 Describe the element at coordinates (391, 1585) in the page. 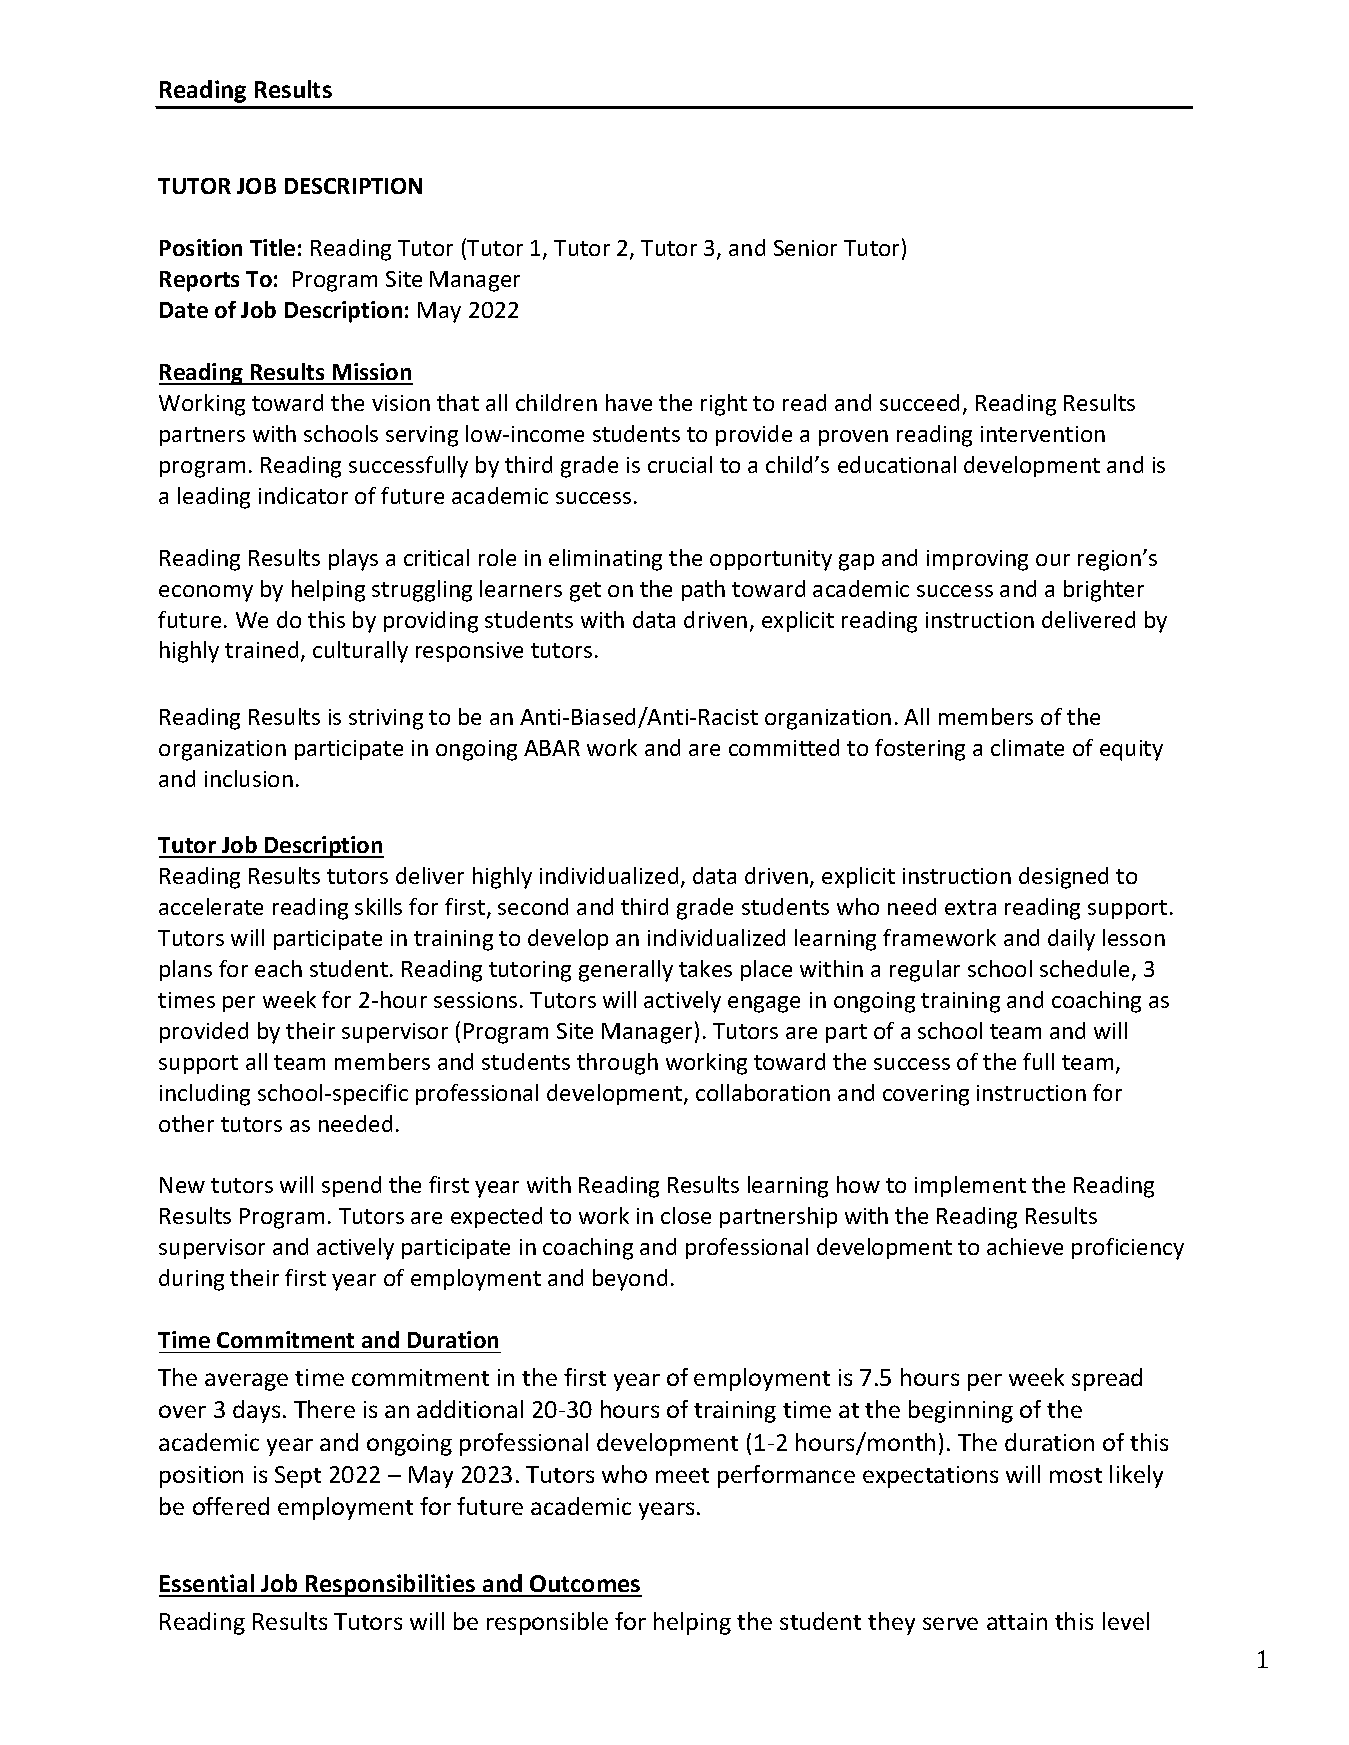

I see `Responsibilities` at that location.
